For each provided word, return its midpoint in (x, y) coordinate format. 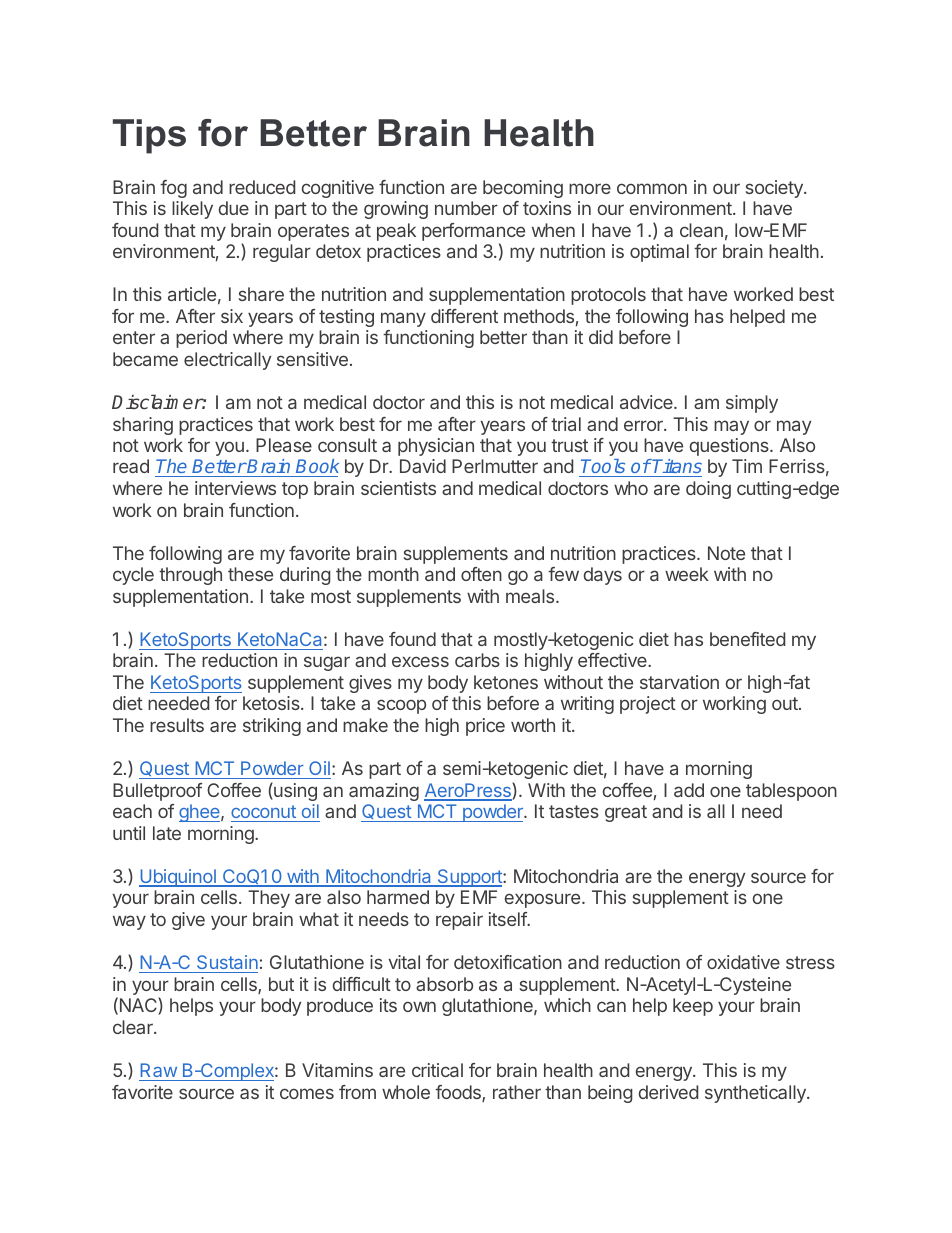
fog (173, 189)
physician (436, 447)
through (190, 576)
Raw (158, 1070)
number (466, 208)
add (689, 790)
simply (752, 404)
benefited (748, 639)
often (481, 574)
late (167, 833)
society (775, 189)
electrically (227, 361)
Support (469, 878)
